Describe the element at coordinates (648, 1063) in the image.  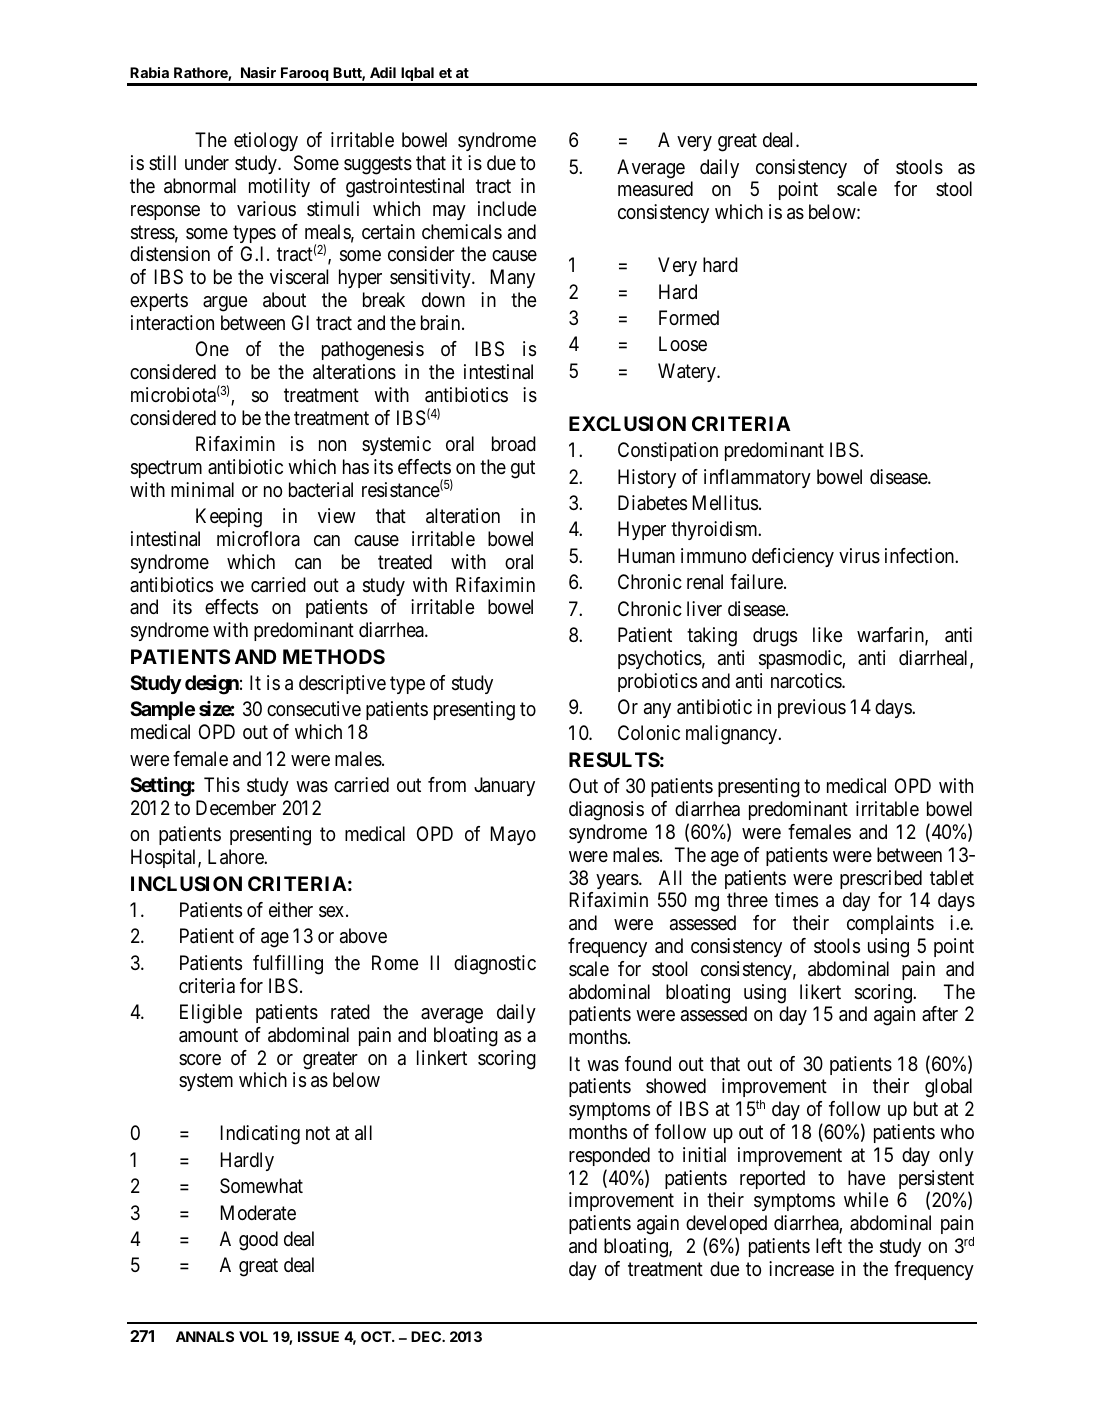
I see `found` at that location.
